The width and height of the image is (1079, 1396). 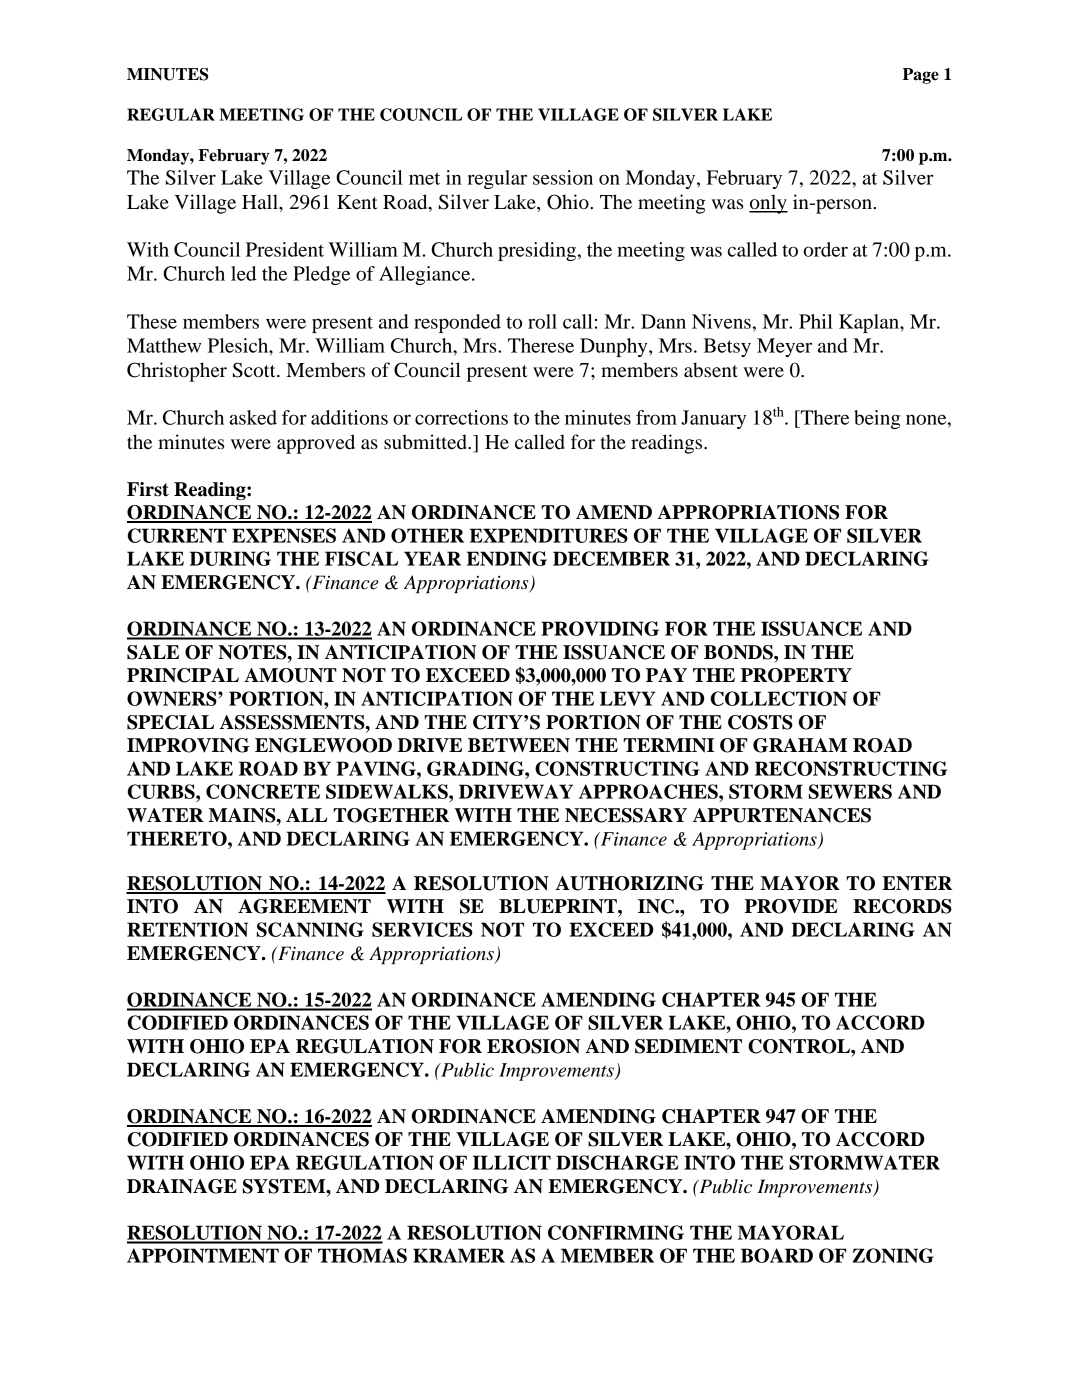 I want to click on Hall, so click(x=261, y=201).
